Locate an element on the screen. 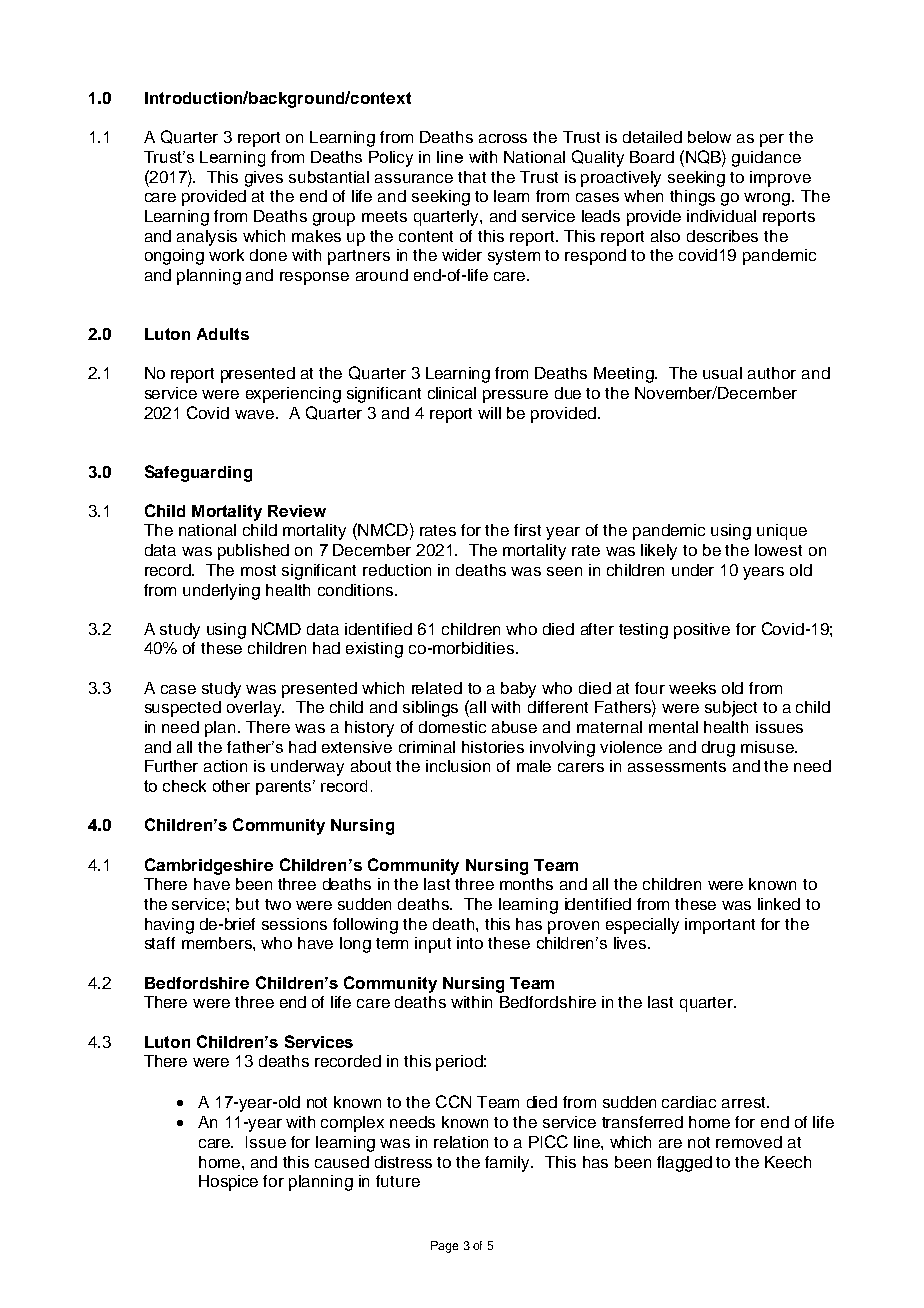 This screenshot has height=1308, width=924. related is located at coordinates (437, 688).
